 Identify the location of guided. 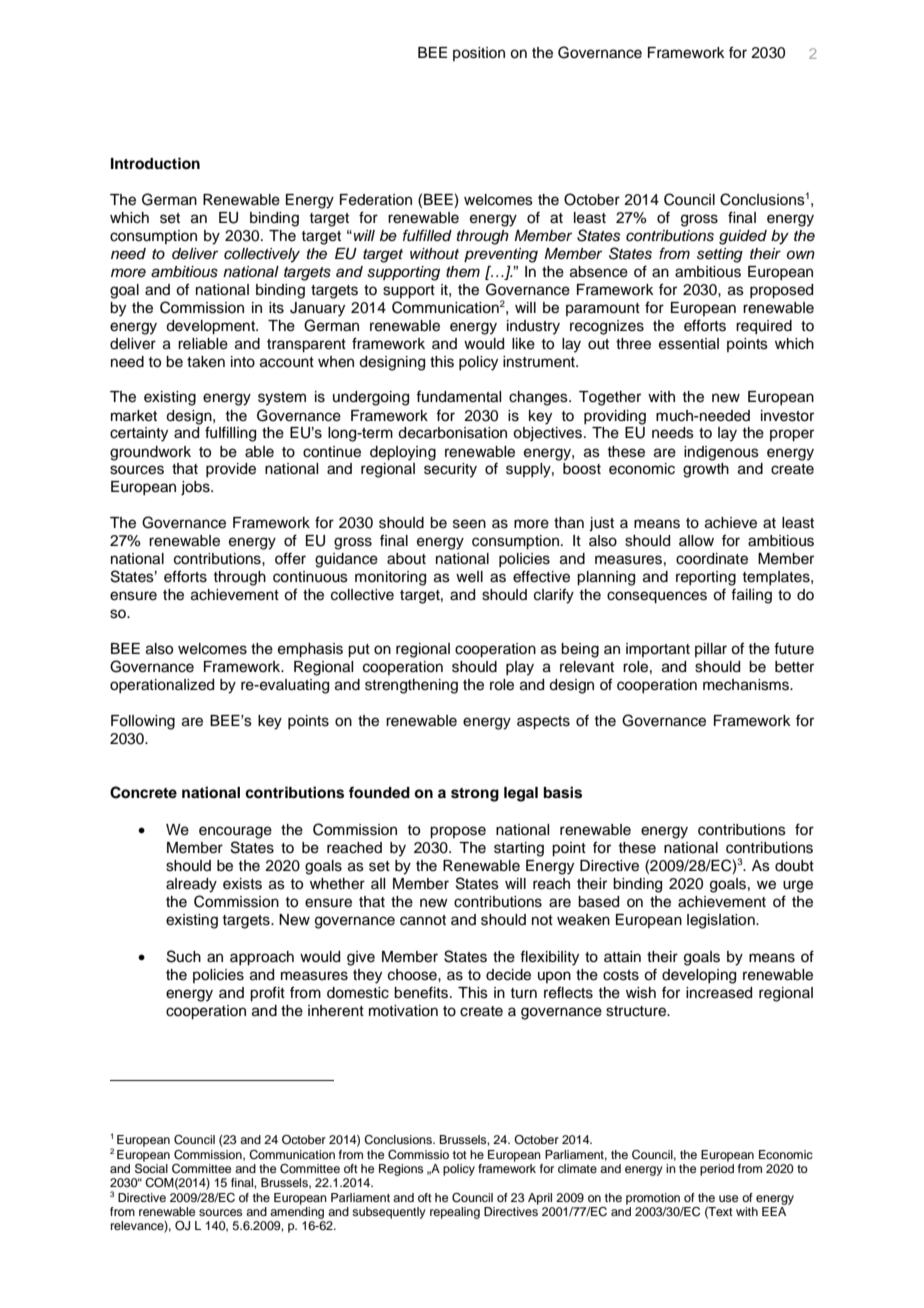
(743, 237).
